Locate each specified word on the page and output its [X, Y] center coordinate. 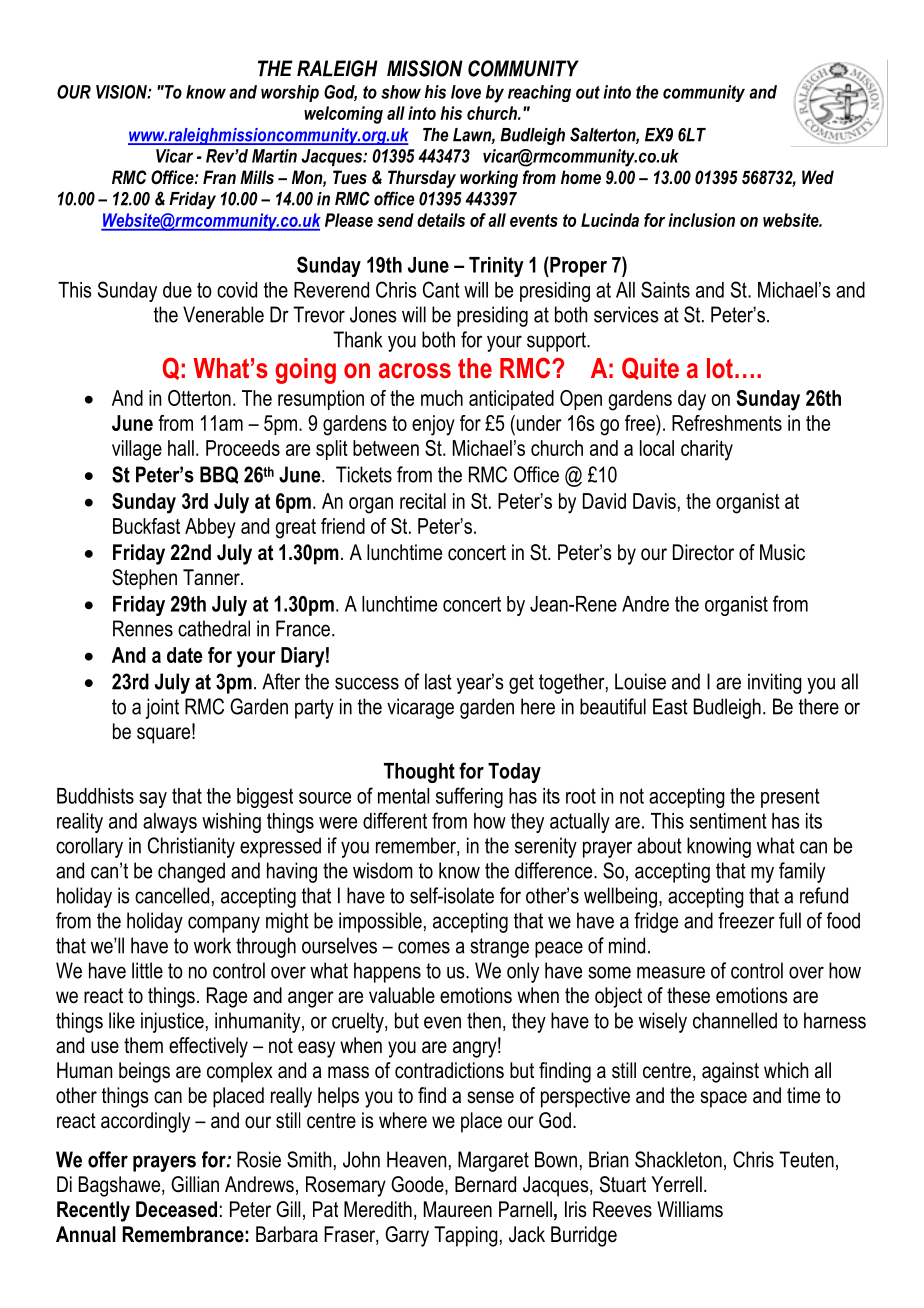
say [153, 800]
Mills [257, 177]
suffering [469, 797]
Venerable [223, 314]
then [484, 1020]
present [790, 798]
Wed [818, 177]
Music [782, 552]
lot [720, 368]
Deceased [176, 1209]
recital [423, 501]
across [415, 371]
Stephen [144, 579]
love [466, 92]
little [147, 970]
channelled [735, 1020]
